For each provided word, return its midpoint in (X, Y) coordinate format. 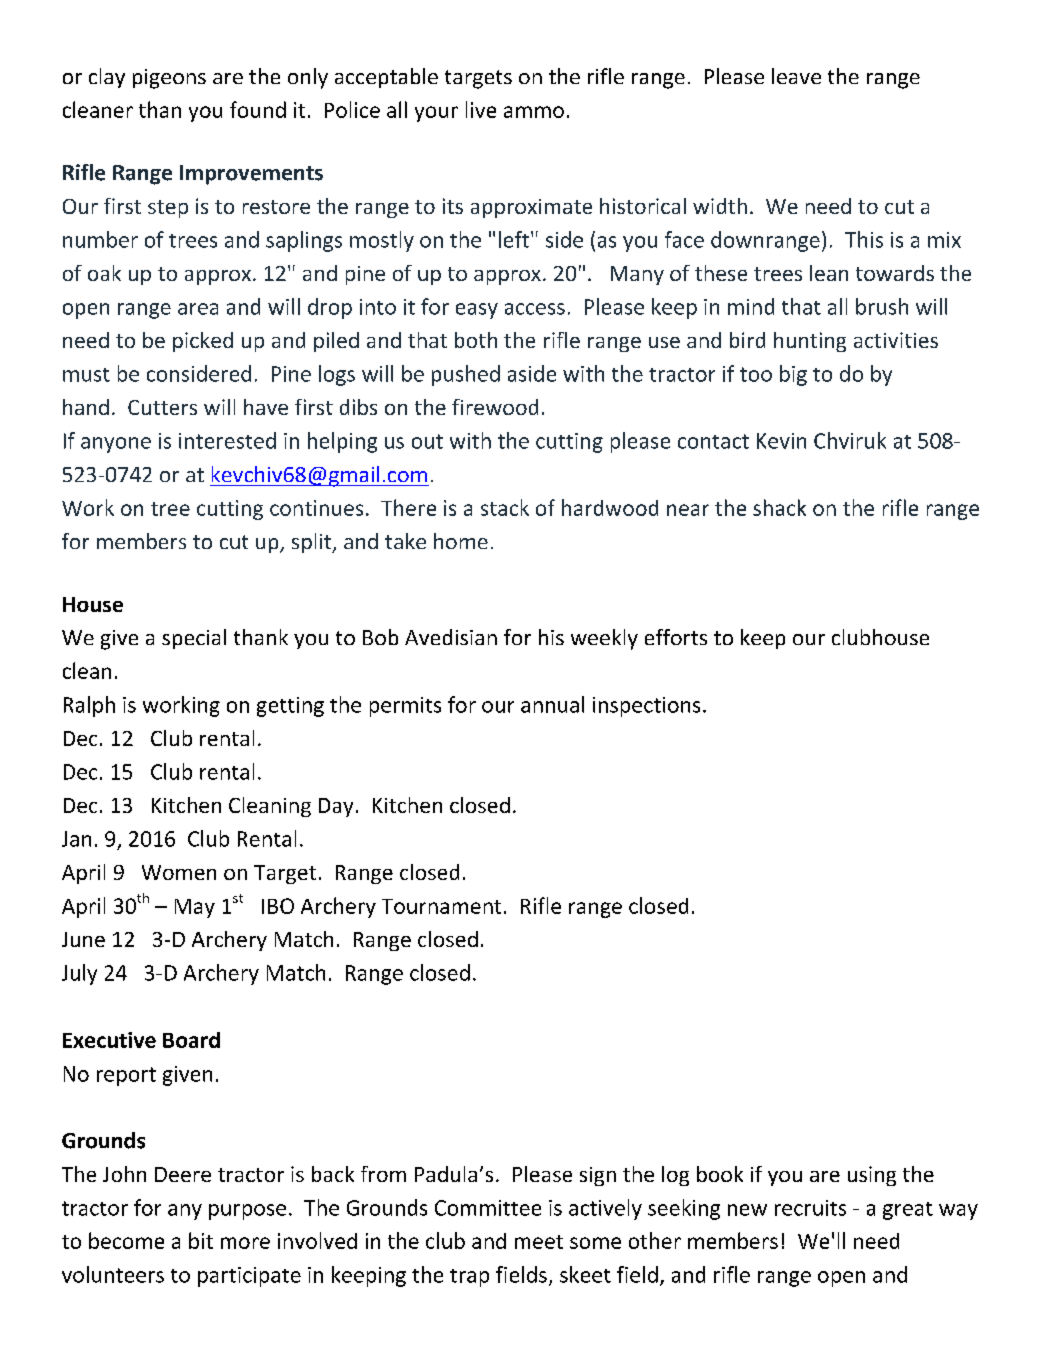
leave (796, 76)
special (194, 639)
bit (201, 1240)
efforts (676, 637)
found (258, 109)
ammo (534, 112)
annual (552, 704)
